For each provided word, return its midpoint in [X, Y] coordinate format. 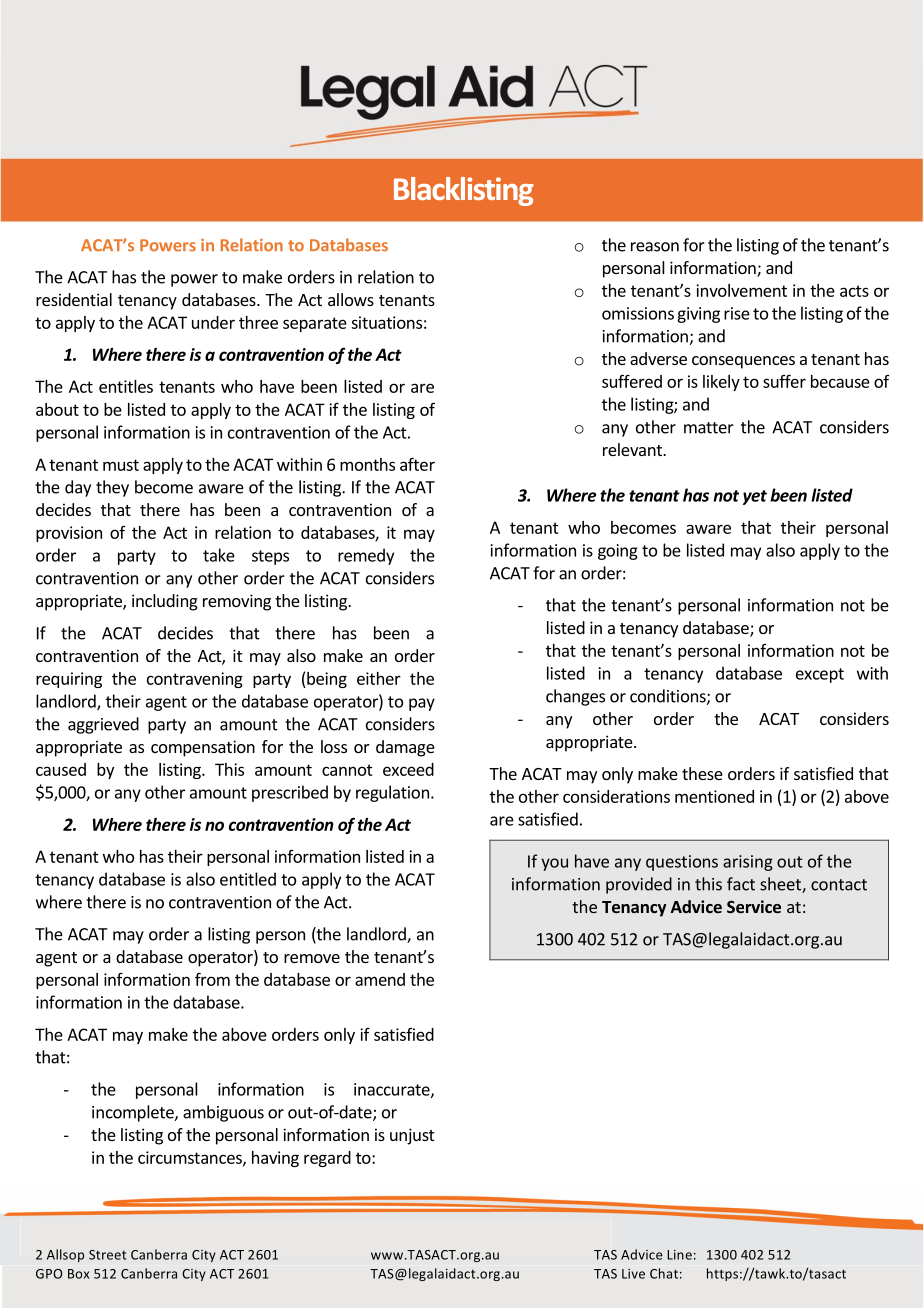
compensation [203, 748]
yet [755, 497]
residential [74, 299]
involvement [741, 290]
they [112, 488]
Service [754, 906]
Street [107, 1255]
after [417, 464]
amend [380, 979]
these [702, 773]
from [212, 979]
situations [386, 322]
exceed [408, 769]
